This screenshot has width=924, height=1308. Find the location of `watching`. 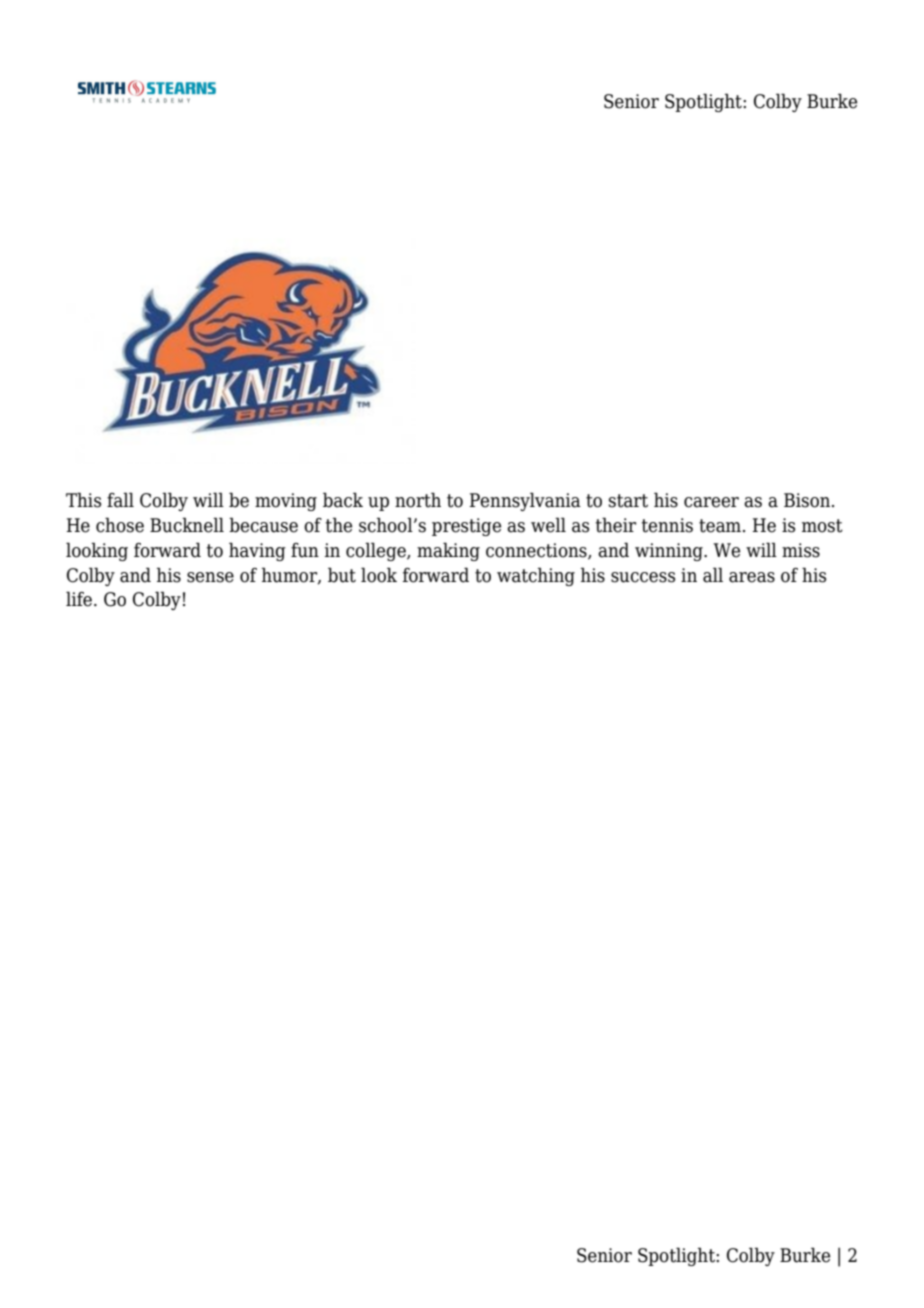

watching is located at coordinates (536, 576).
